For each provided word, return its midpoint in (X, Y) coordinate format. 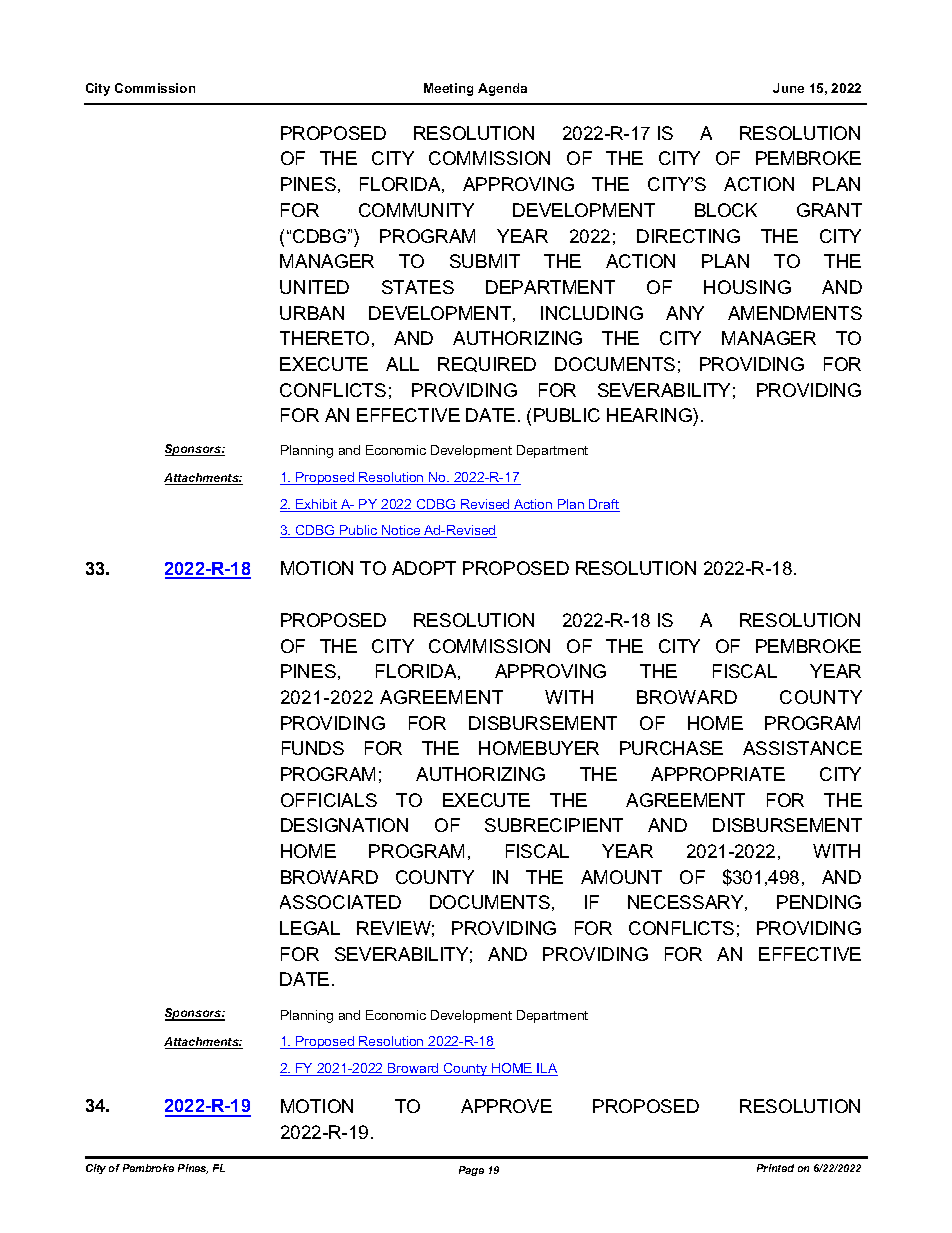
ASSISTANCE (802, 748)
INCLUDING (592, 313)
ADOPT (424, 568)
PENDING (819, 902)
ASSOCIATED (340, 902)
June (788, 88)
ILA (547, 1069)
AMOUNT (621, 877)
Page (471, 1171)
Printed (775, 1168)
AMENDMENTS (795, 313)
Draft (603, 505)
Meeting (448, 89)
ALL (402, 364)
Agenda (502, 89)
